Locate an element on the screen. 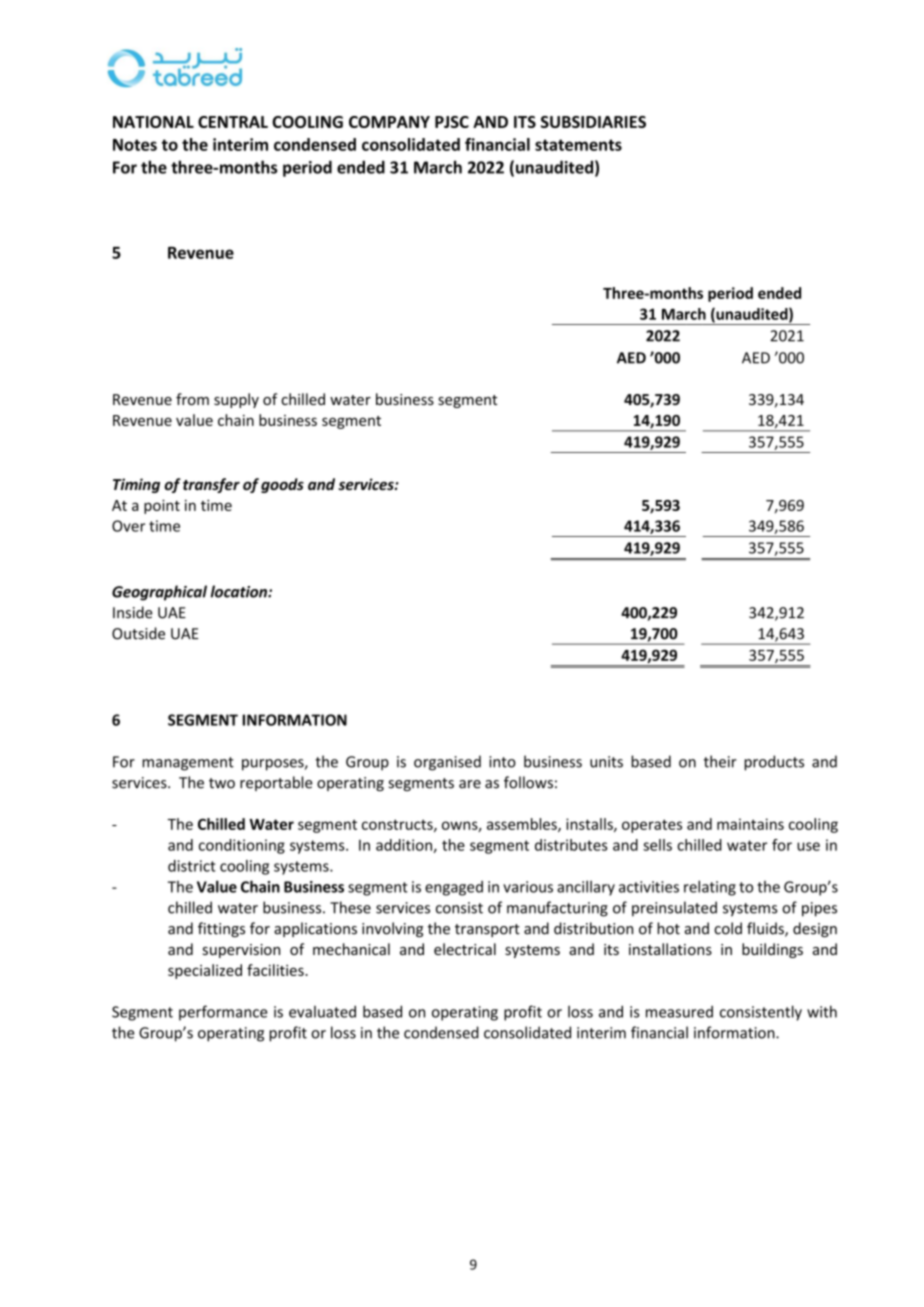 Image resolution: width=924 pixels, height=1307 pixels. CENTRAL is located at coordinates (233, 122).
